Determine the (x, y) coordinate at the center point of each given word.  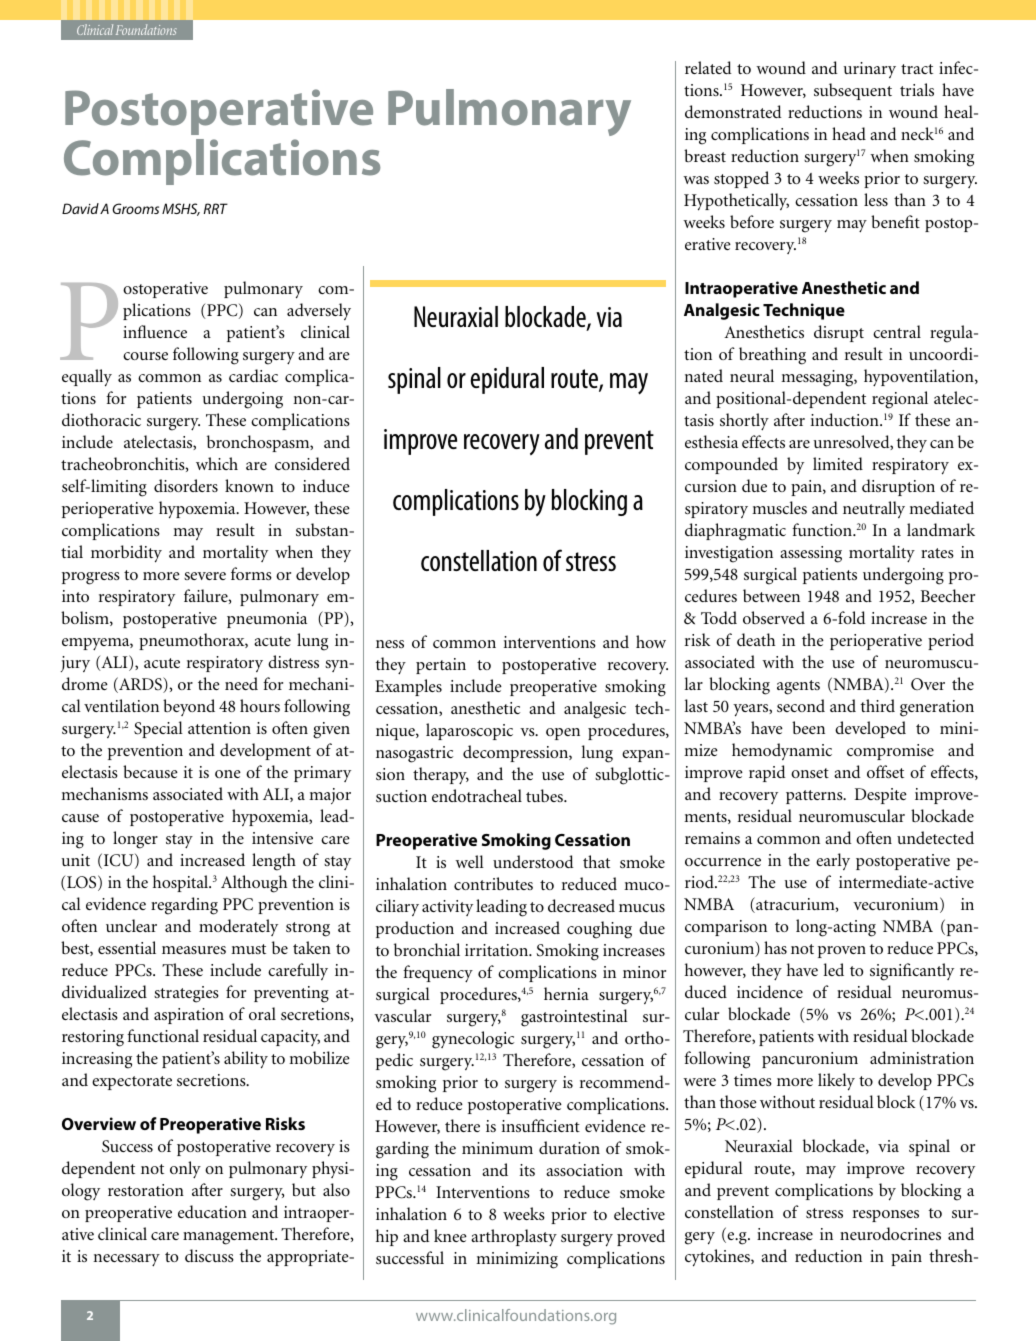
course (145, 356)
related (708, 67)
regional (900, 400)
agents (798, 687)
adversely (319, 311)
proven (842, 952)
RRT (216, 208)
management (230, 1237)
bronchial (427, 949)
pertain (441, 666)
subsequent (853, 91)
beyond (189, 707)
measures (194, 950)
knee (450, 1235)
